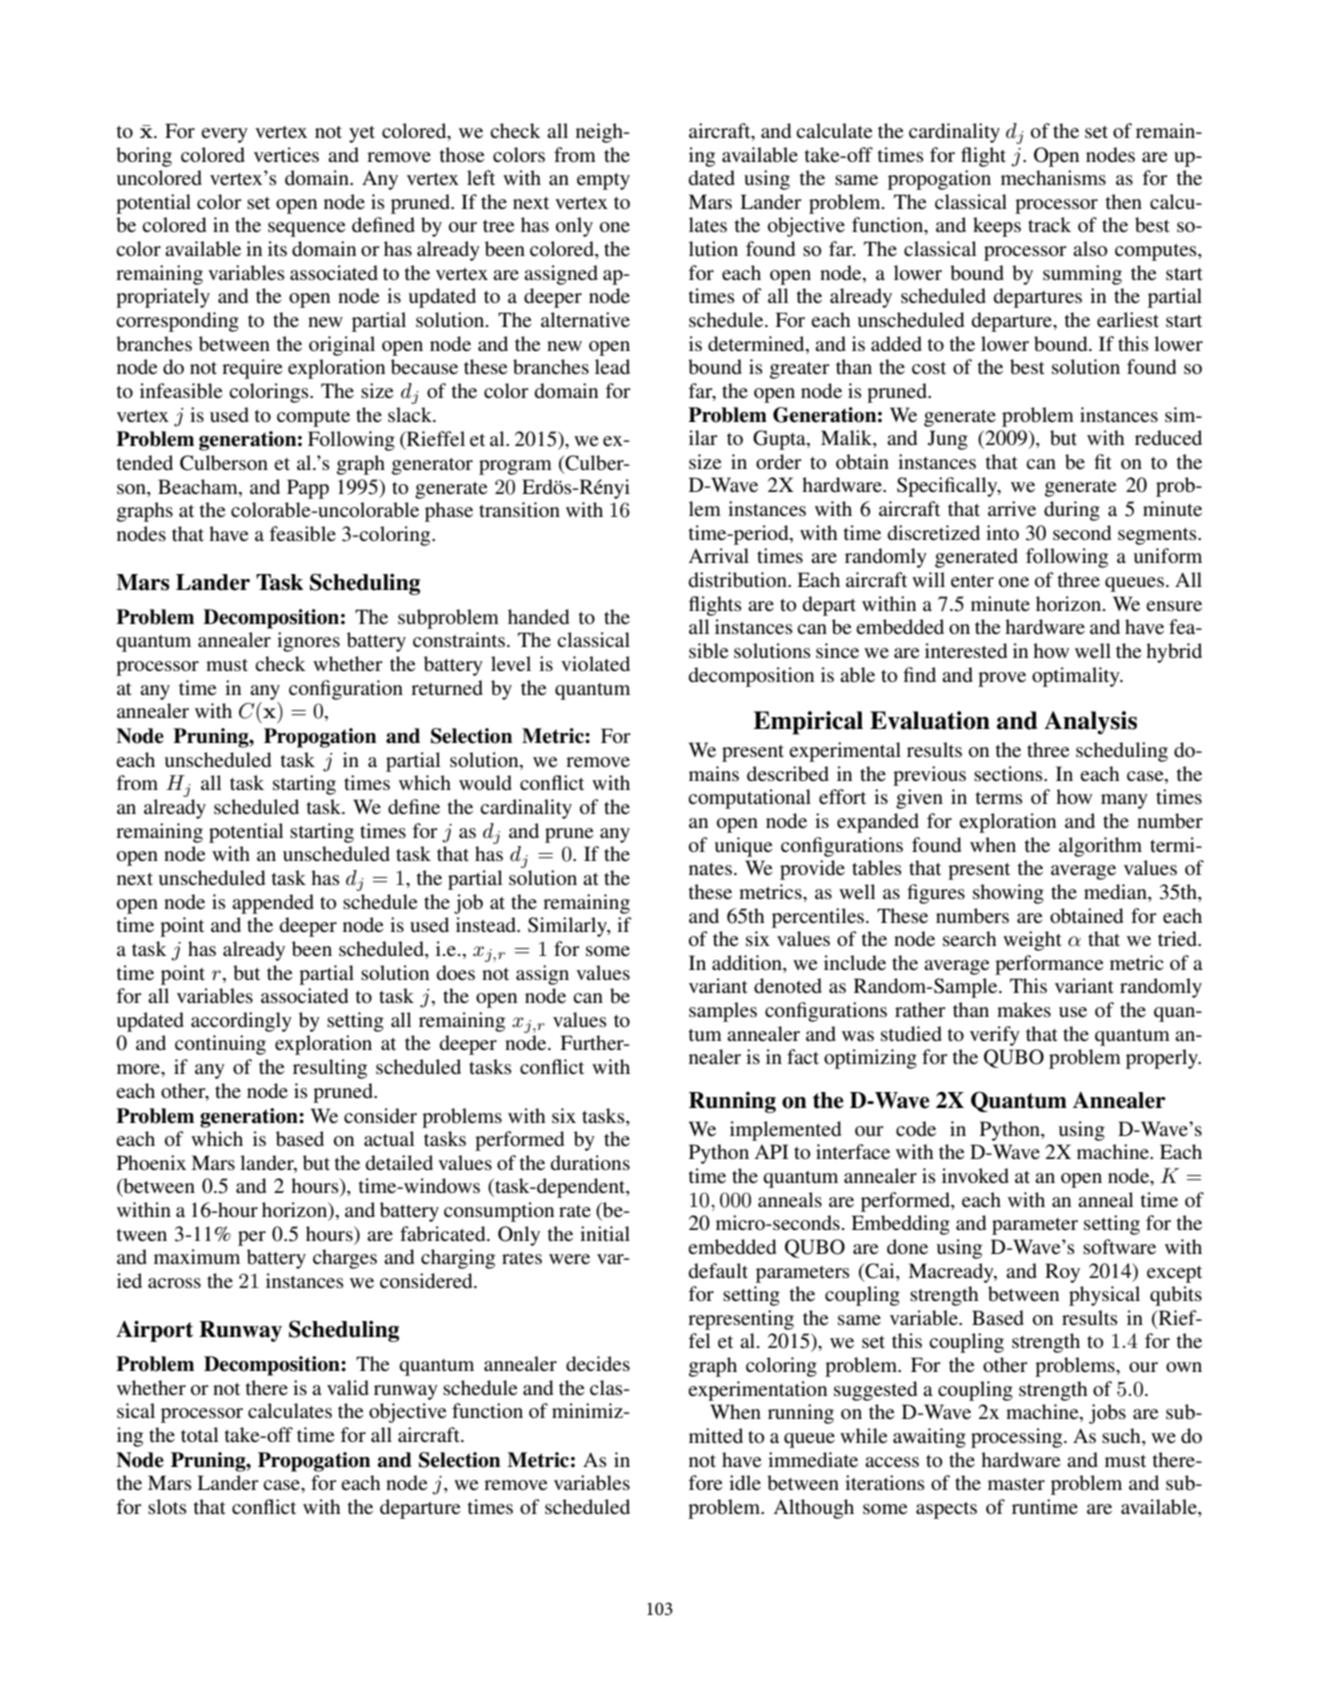  I want to click on Gupta, so click(780, 440).
